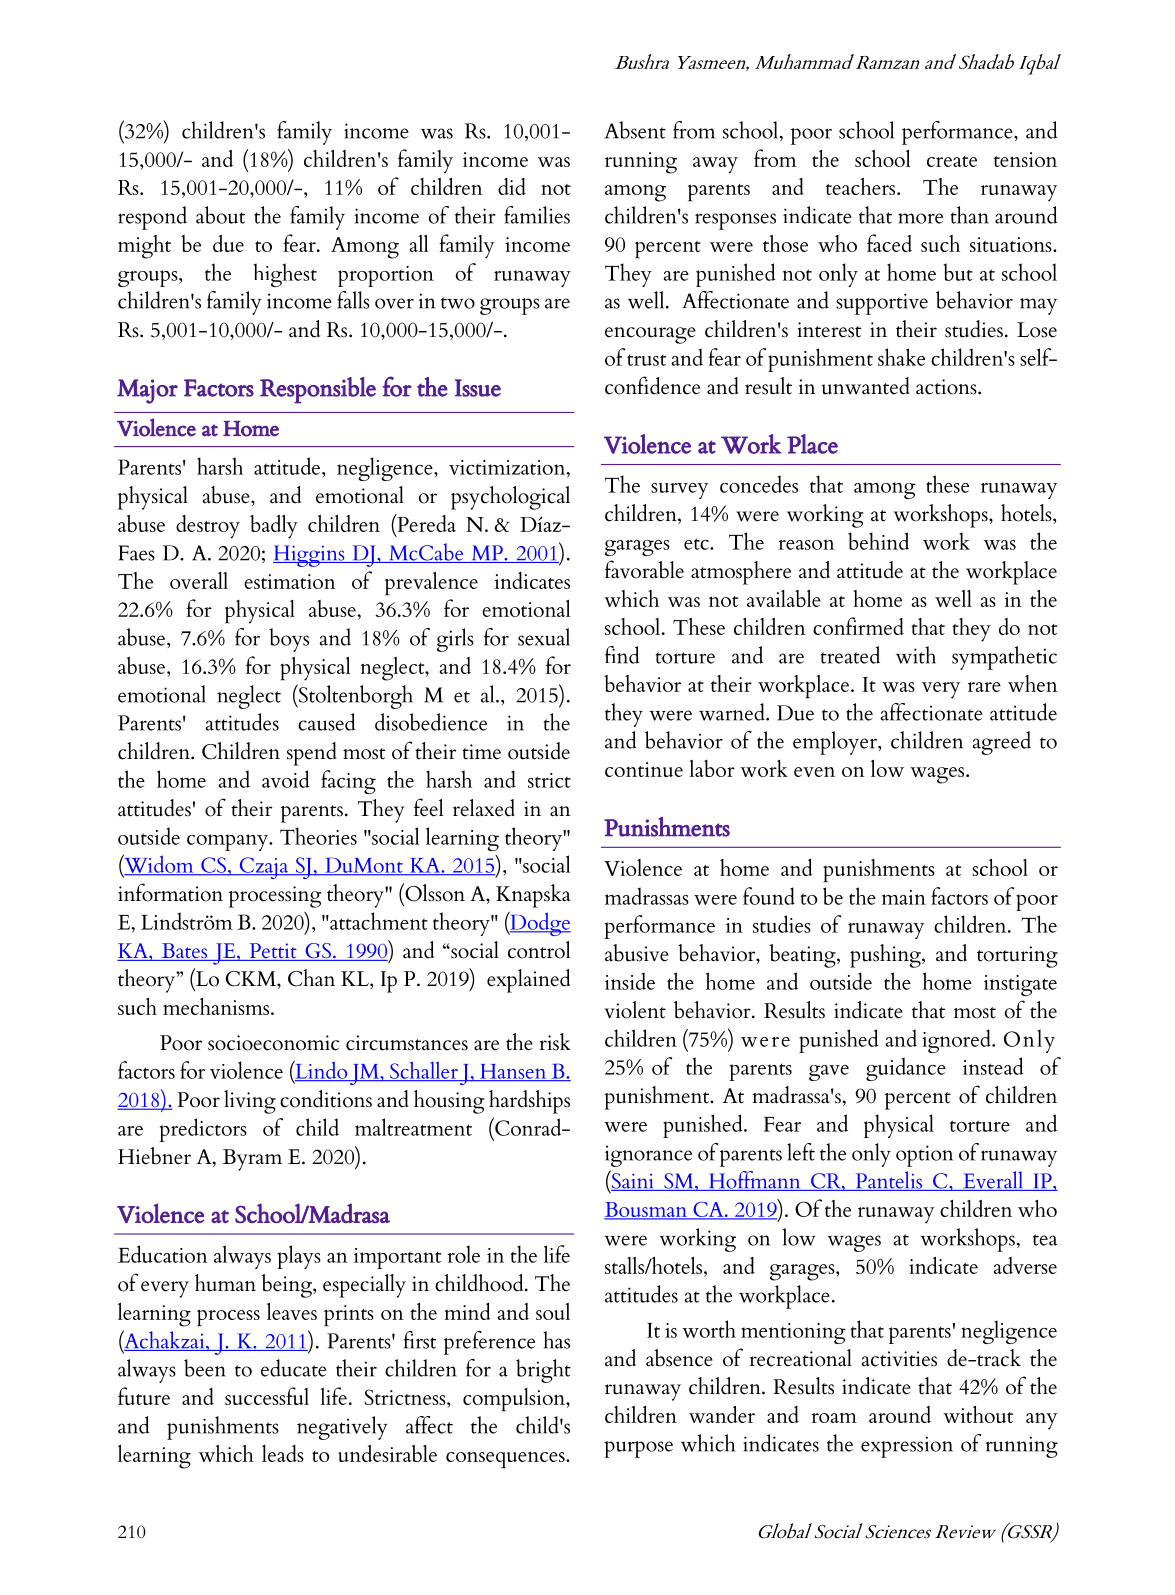 Image resolution: width=1175 pixels, height=1595 pixels. Describe the element at coordinates (957, 1041) in the image. I see `ignored` at that location.
